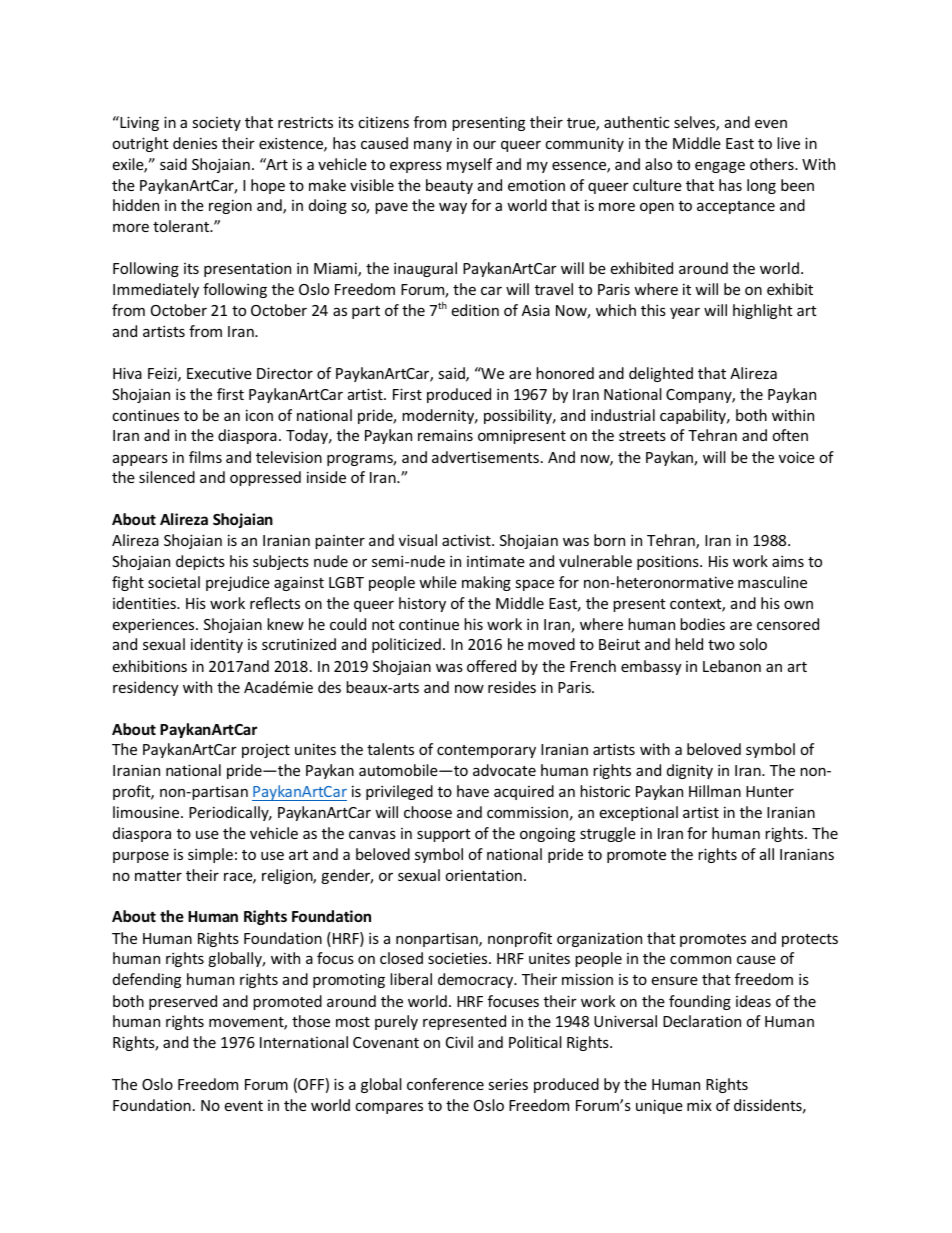  I want to click on Hillman, so click(715, 791).
